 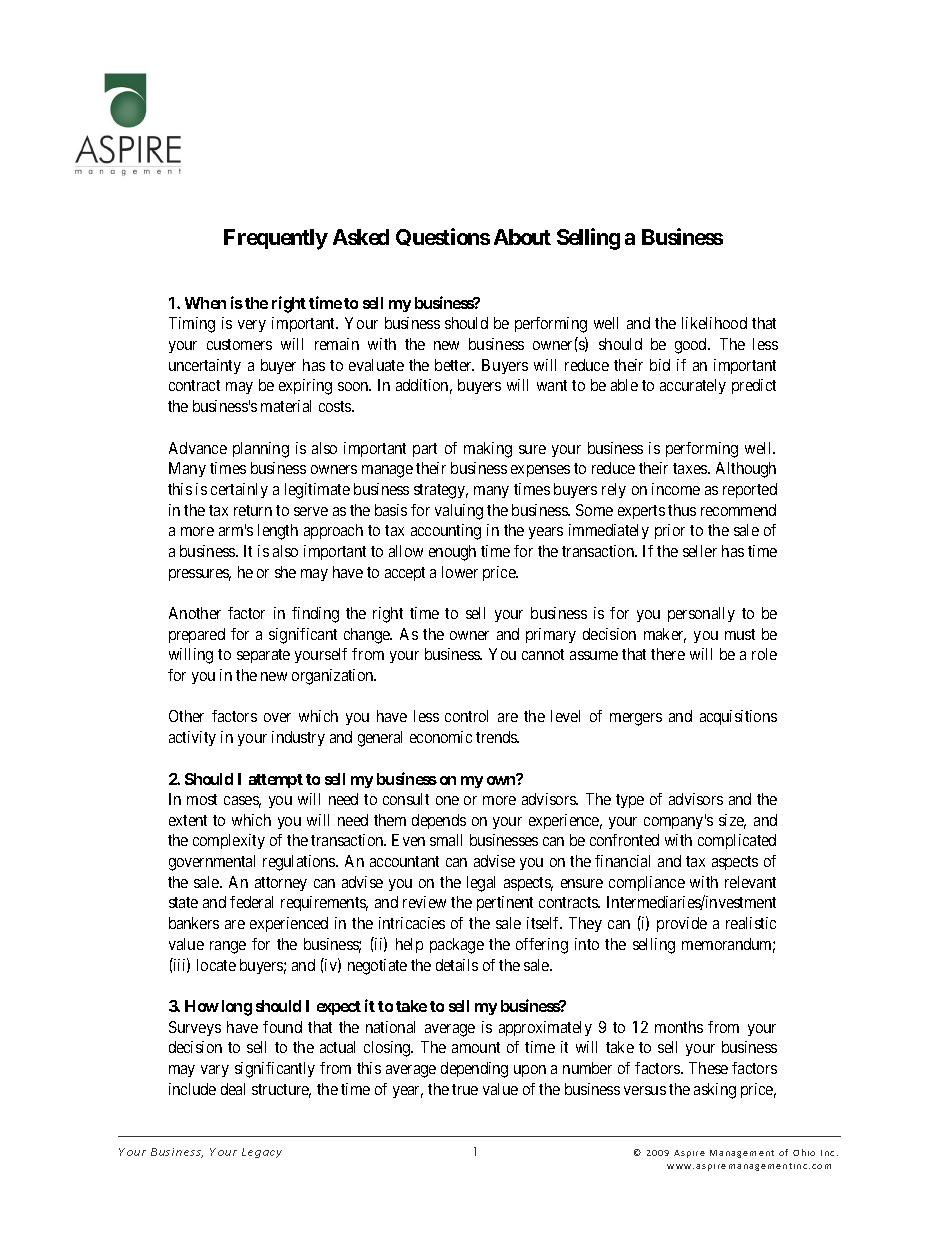 What do you see at coordinates (276, 781) in the screenshot?
I see `attempt` at bounding box center [276, 781].
